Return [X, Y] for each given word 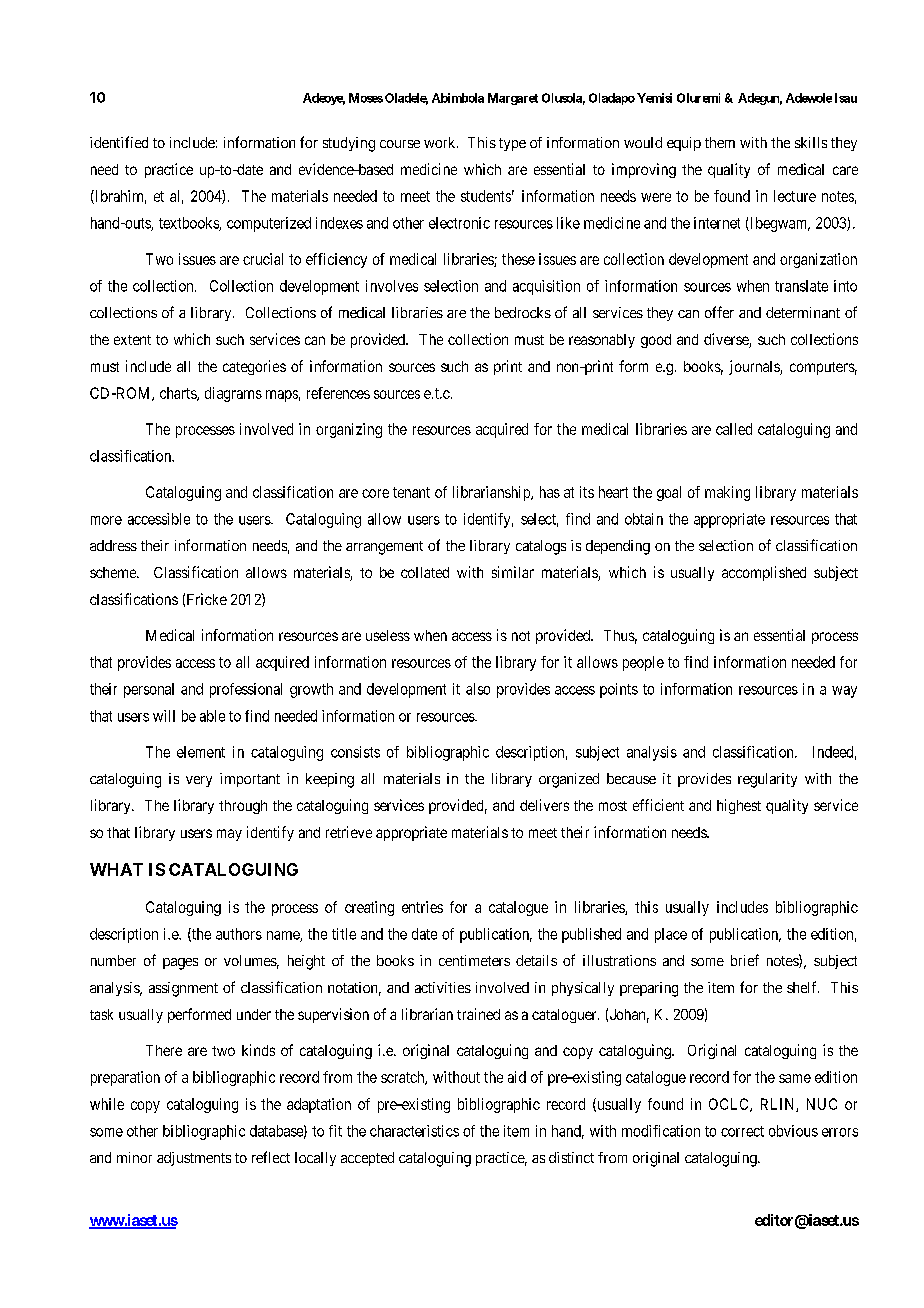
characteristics [414, 1131]
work [441, 142]
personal [149, 690]
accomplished [764, 573]
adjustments [194, 1159]
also [478, 689]
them [720, 142]
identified [119, 142]
